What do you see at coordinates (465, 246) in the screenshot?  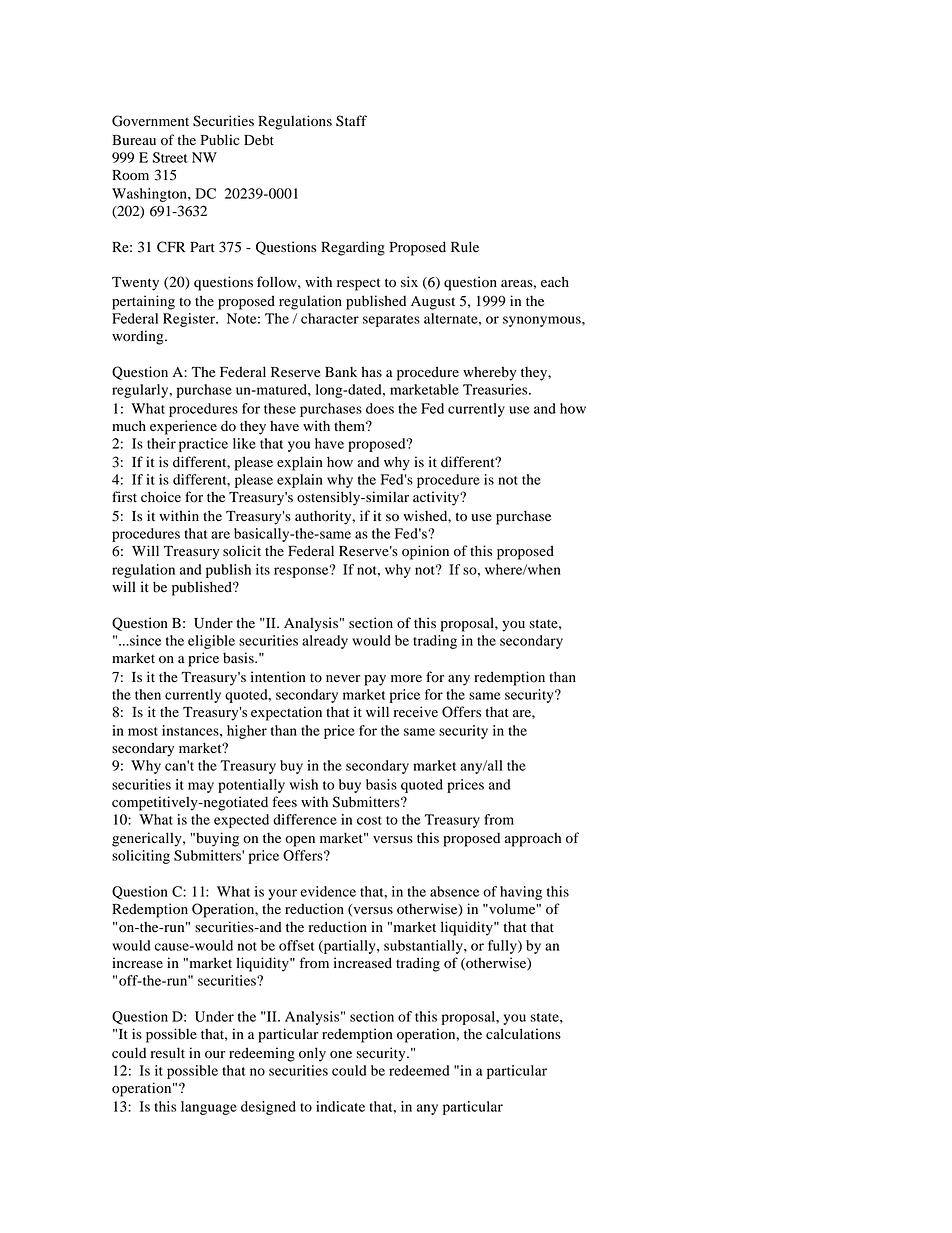 I see `Rule` at bounding box center [465, 246].
